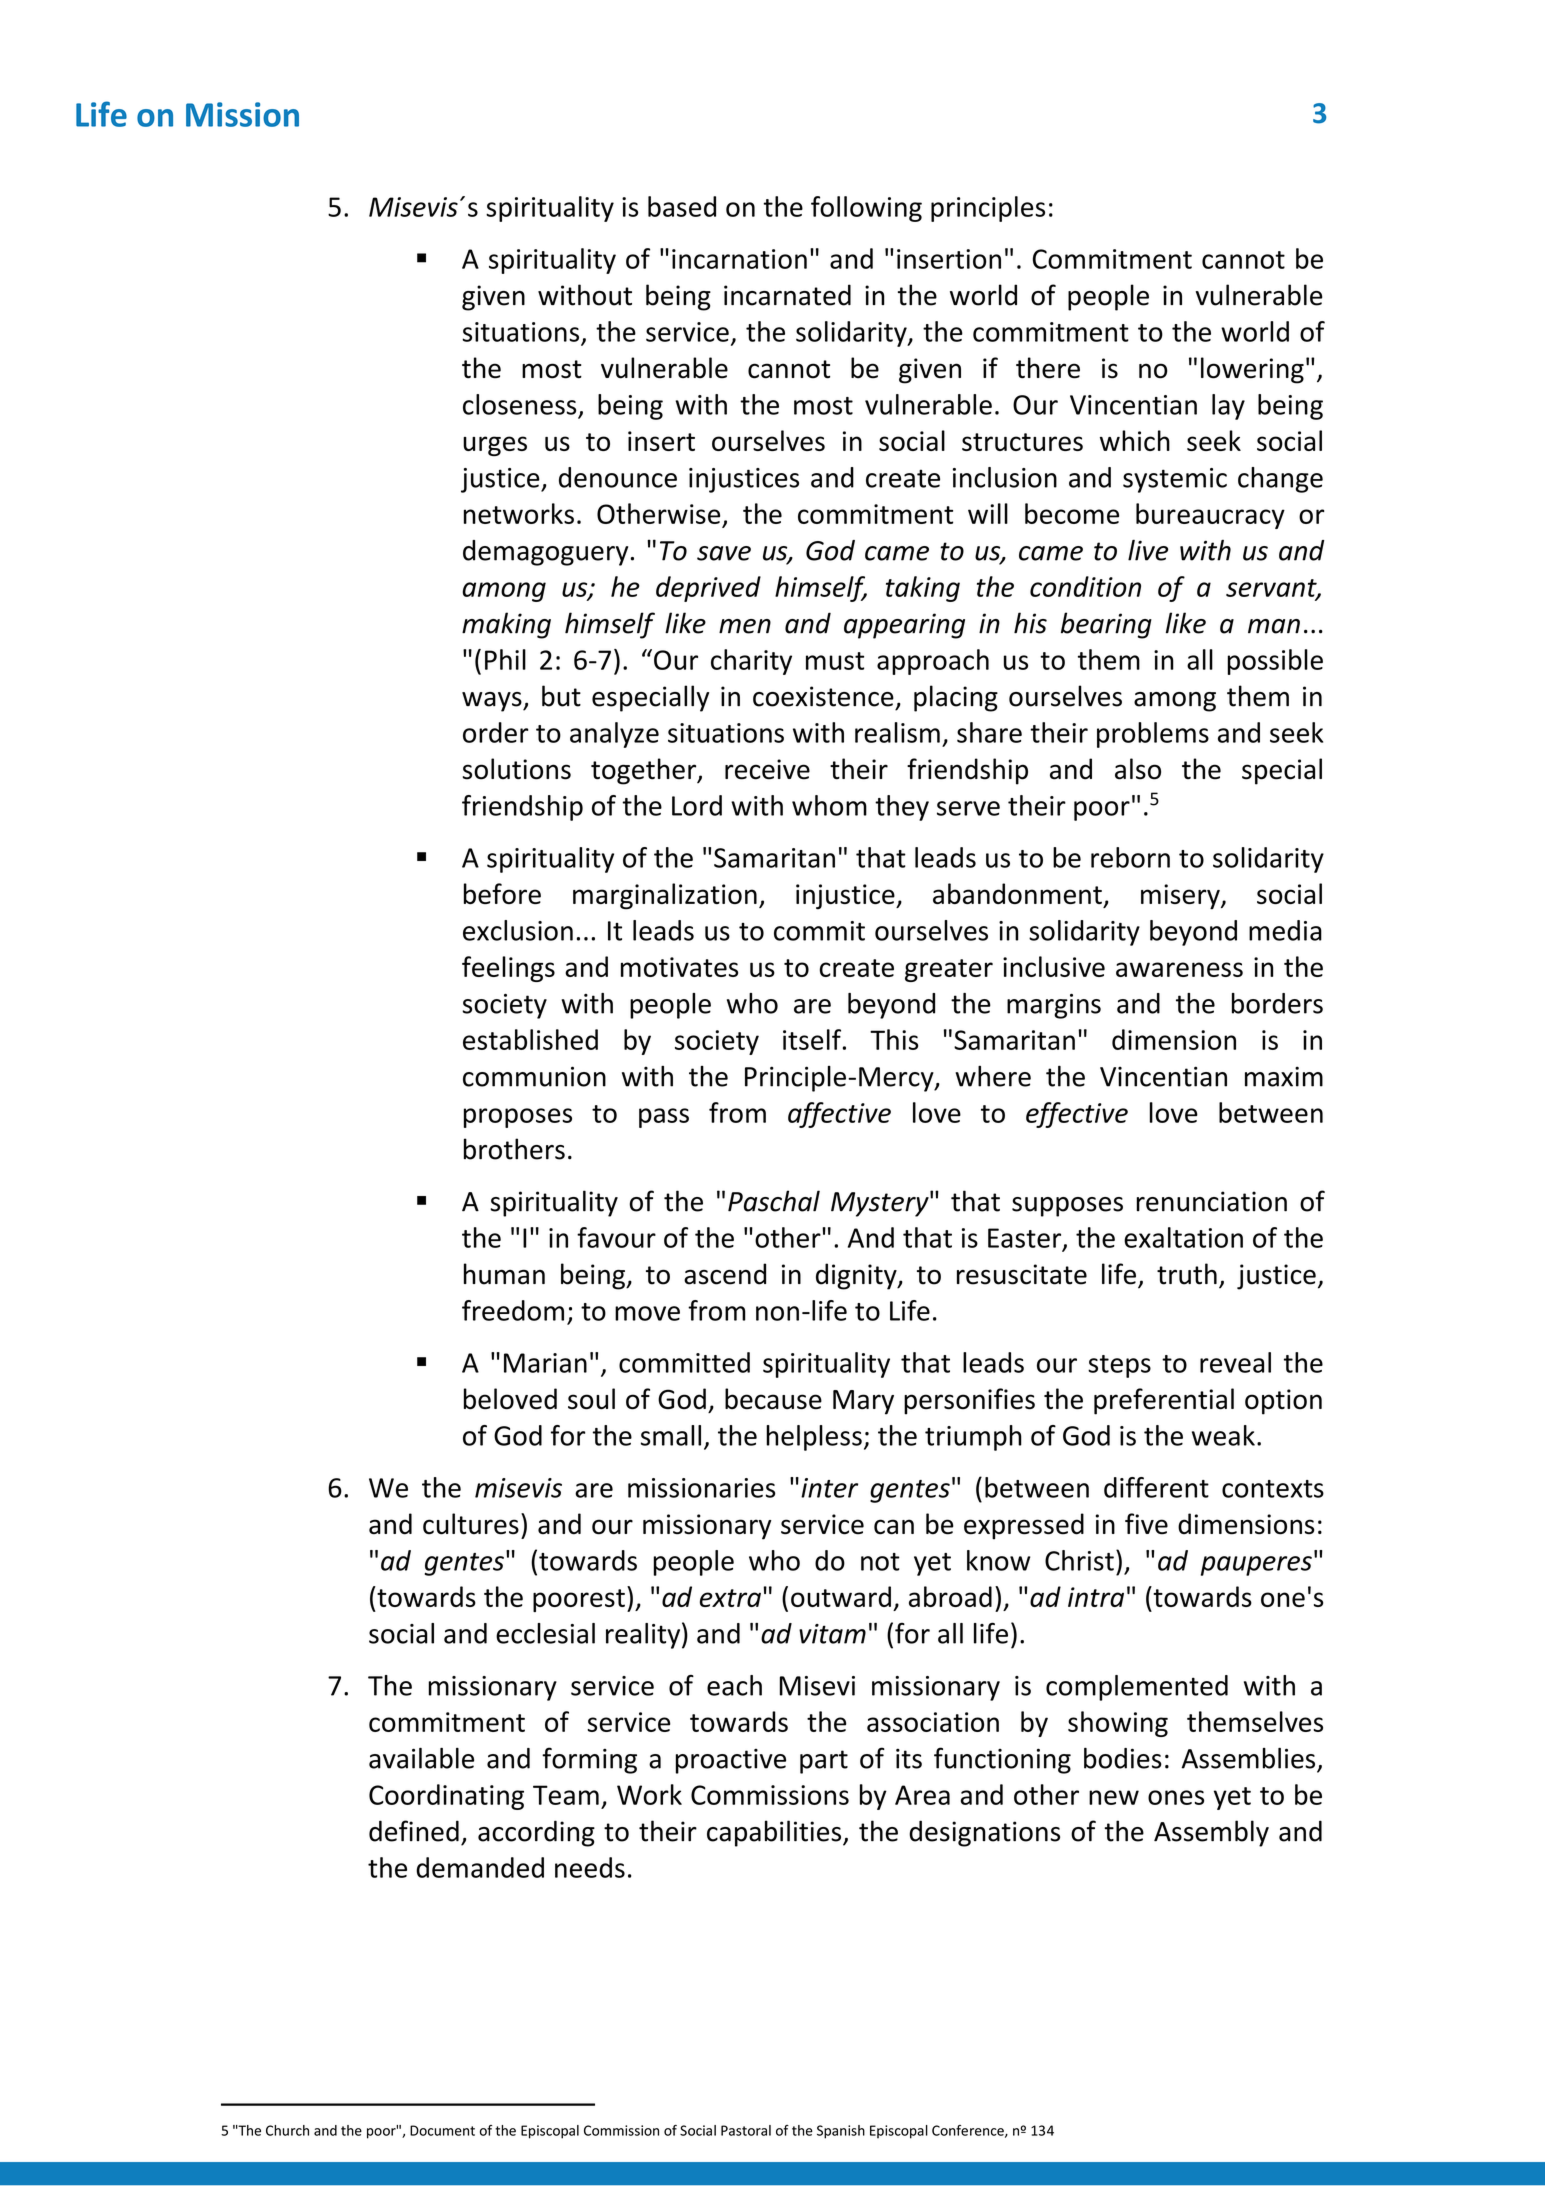 The width and height of the screenshot is (1545, 2186). Describe the element at coordinates (787, 295) in the screenshot. I see `incarnated` at that location.
